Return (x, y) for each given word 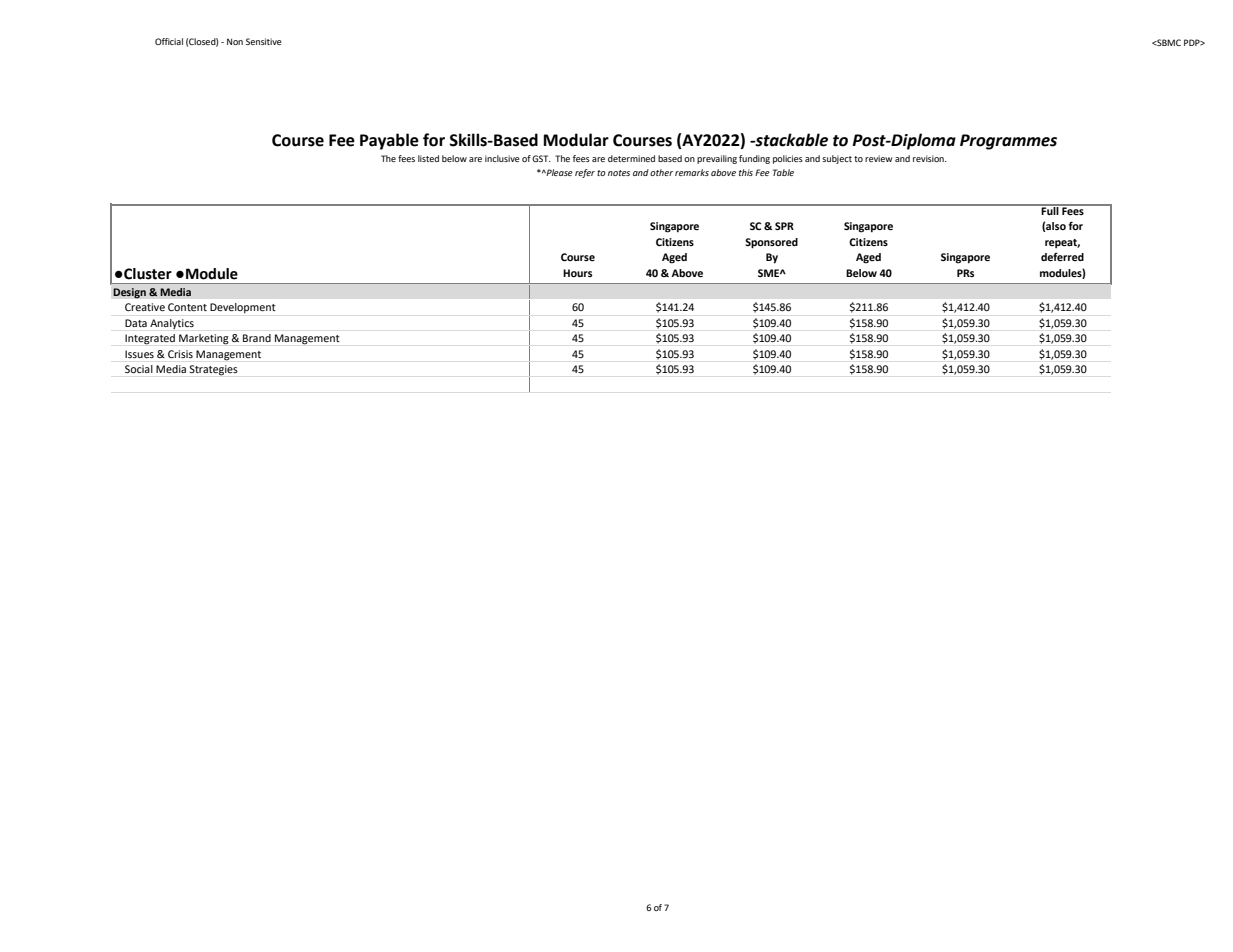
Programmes (1008, 142)
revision (929, 158)
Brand (257, 338)
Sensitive (264, 41)
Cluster (147, 274)
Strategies (213, 370)
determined (631, 158)
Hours (577, 273)
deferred (1062, 257)
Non (235, 41)
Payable (389, 141)
